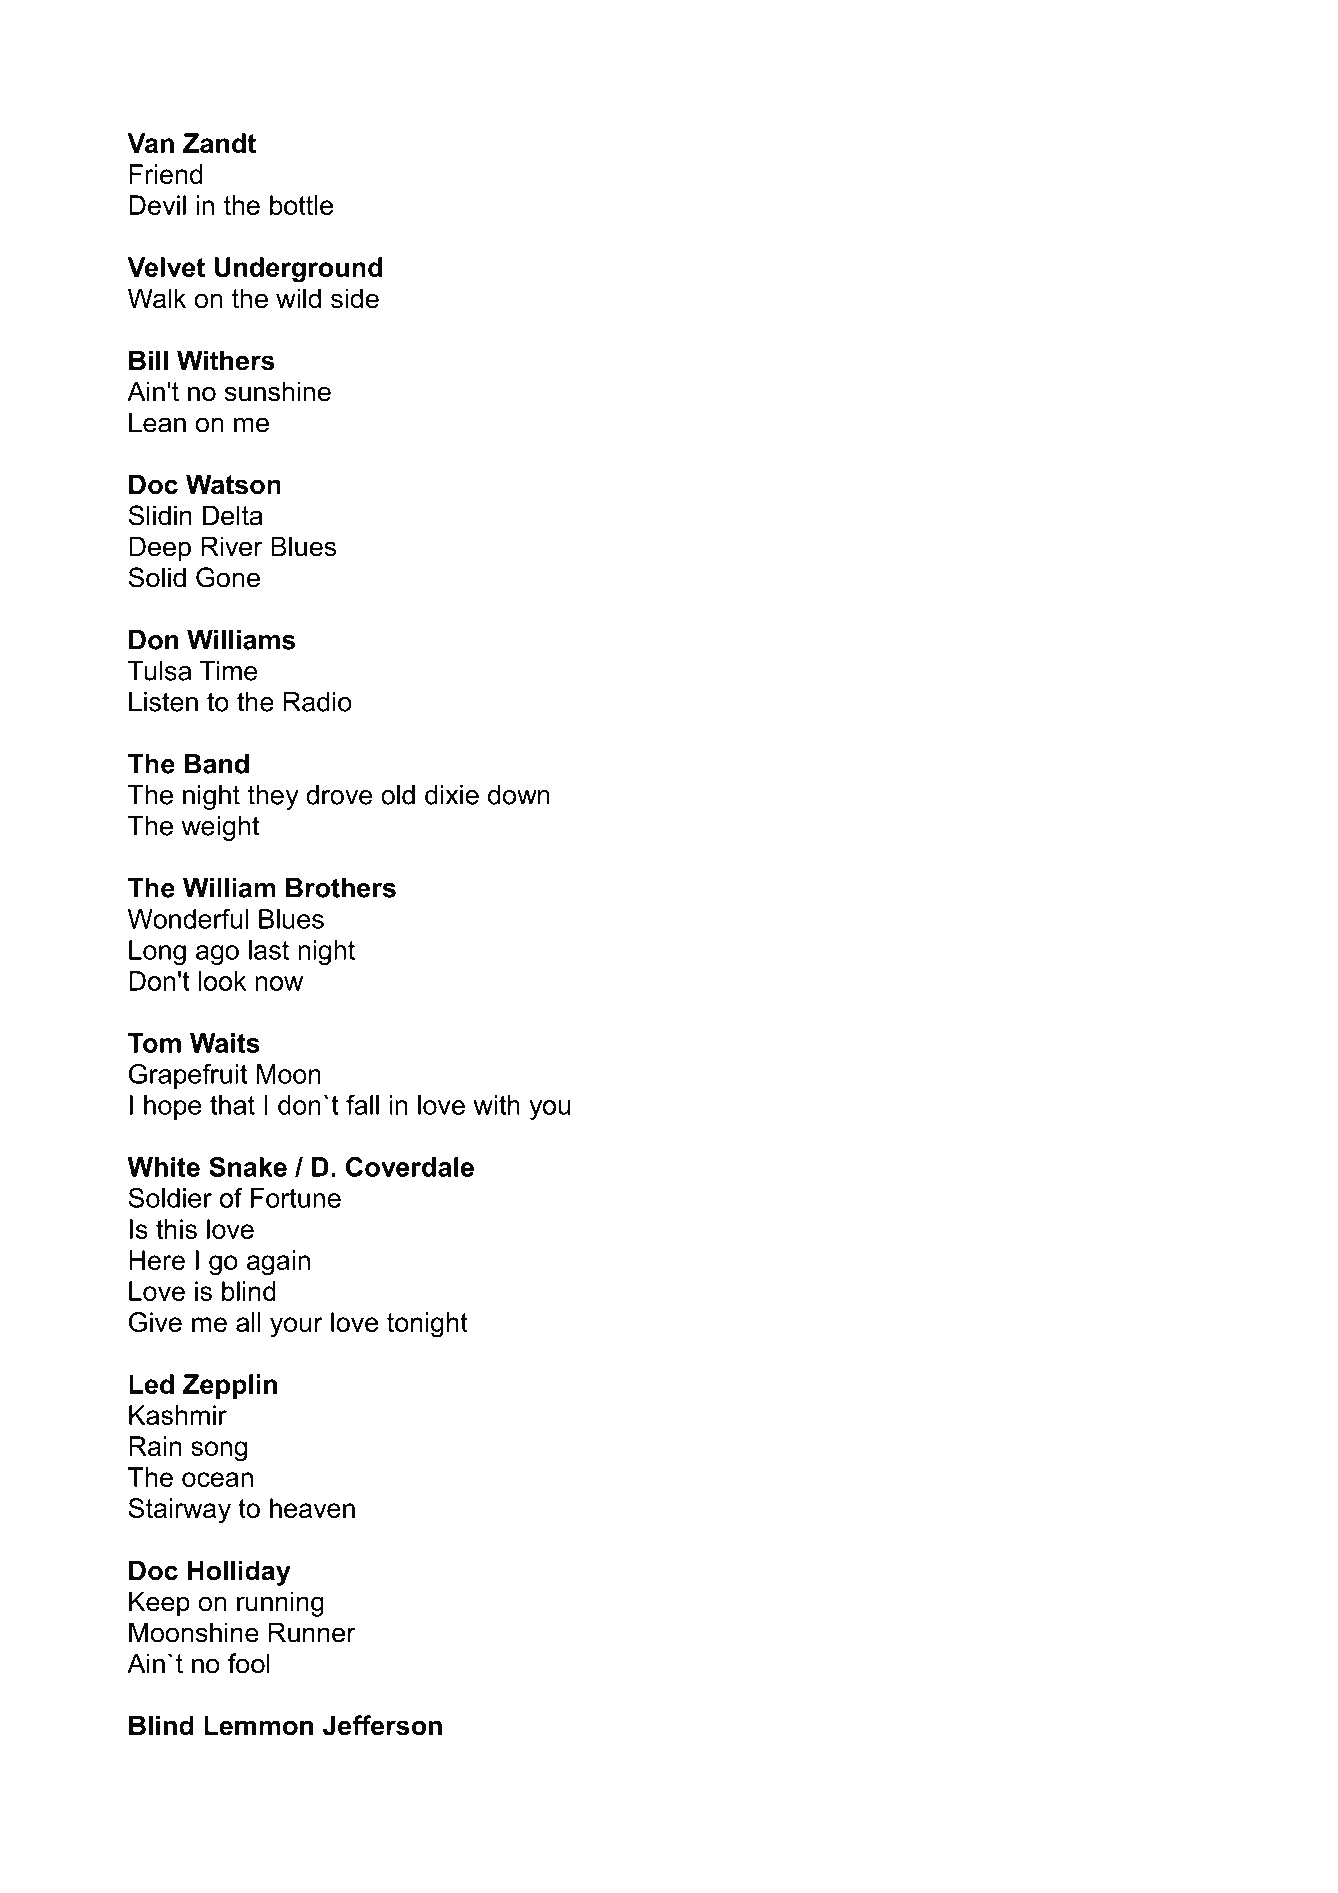 Image resolution: width=1338 pixels, height=1893 pixels. What do you see at coordinates (341, 888) in the screenshot?
I see `Brothers` at bounding box center [341, 888].
